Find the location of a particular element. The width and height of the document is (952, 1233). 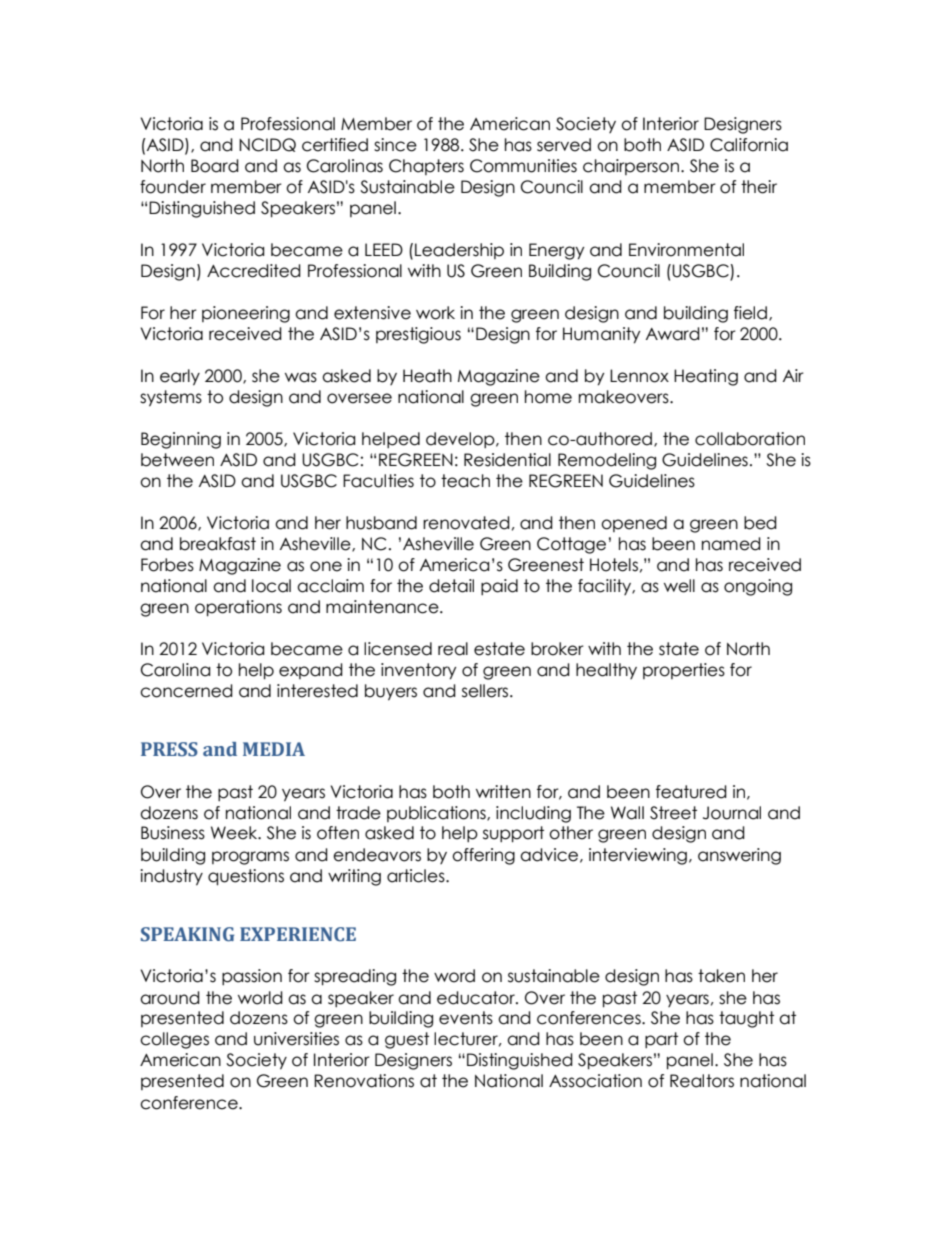

detail is located at coordinates (451, 586).
